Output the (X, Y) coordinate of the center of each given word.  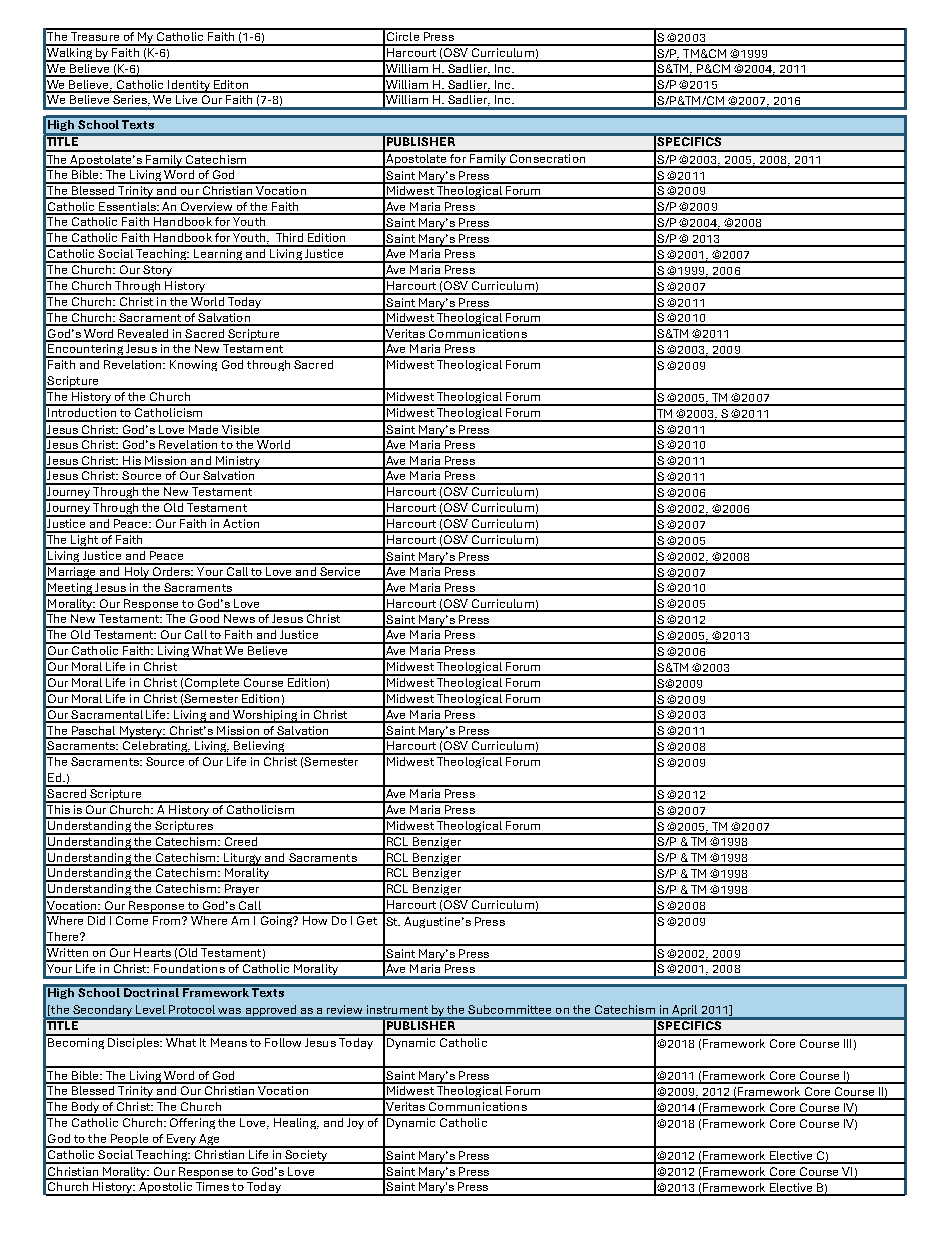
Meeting (70, 589)
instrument (397, 1009)
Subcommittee (509, 1009)
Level (150, 1009)
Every (181, 1141)
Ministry (237, 462)
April (685, 1012)
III (847, 1043)
